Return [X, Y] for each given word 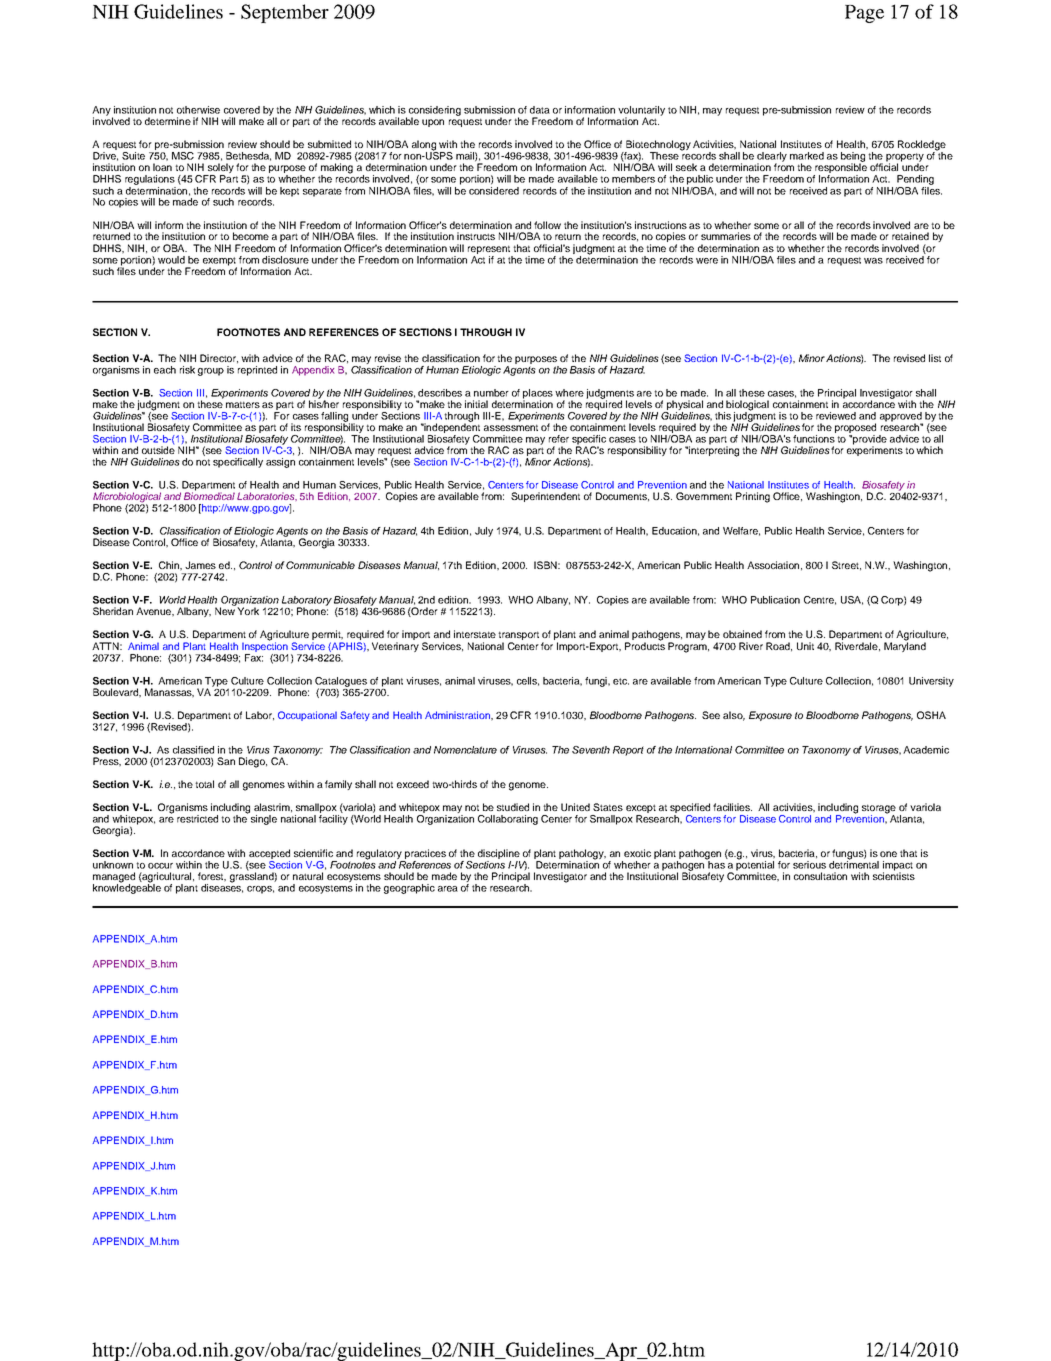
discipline [499, 855]
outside [158, 450]
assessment [511, 427]
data [540, 110]
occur [160, 866]
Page [864, 14]
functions [814, 439]
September [285, 13]
